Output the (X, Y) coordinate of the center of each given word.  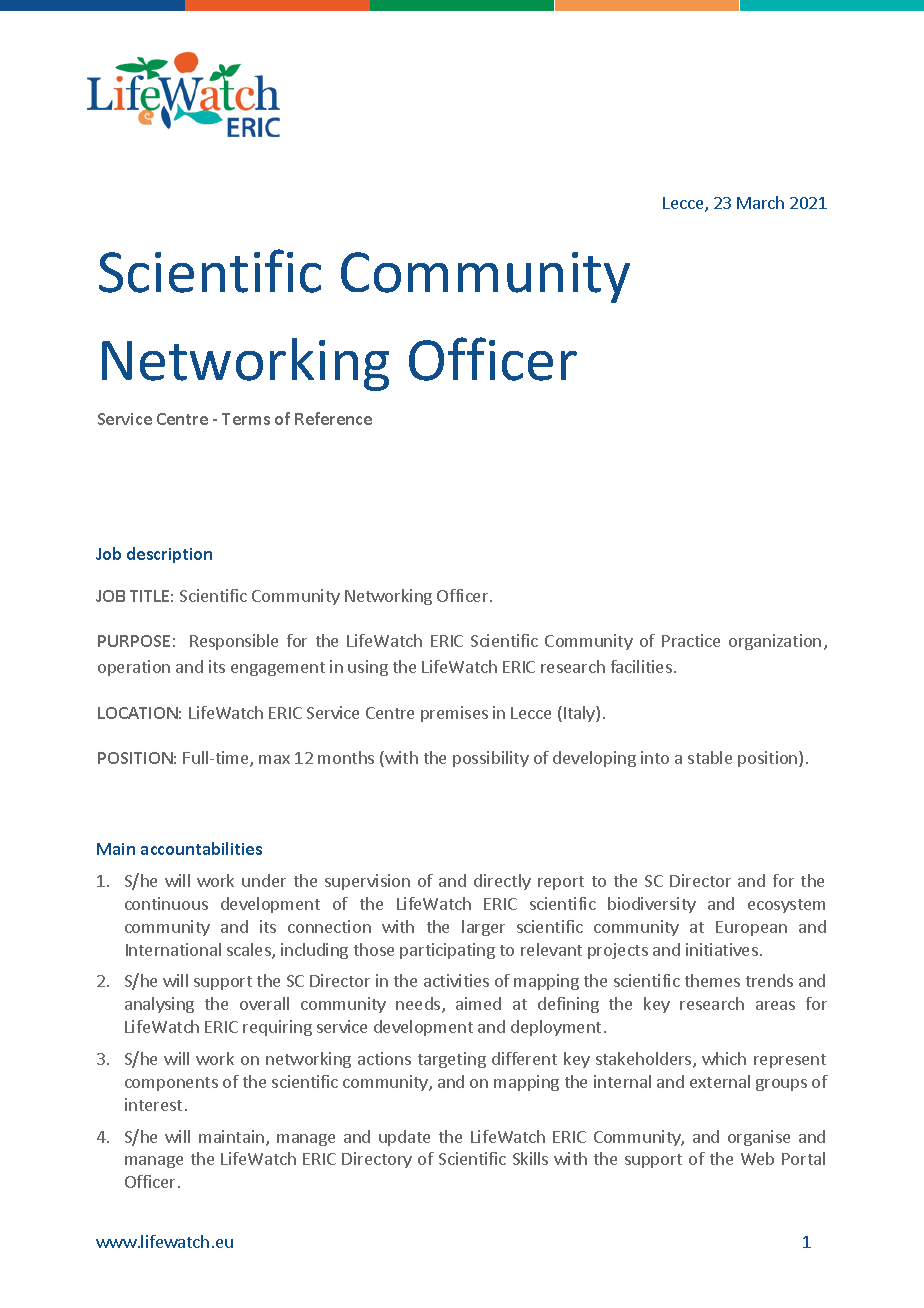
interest (153, 1104)
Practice (691, 640)
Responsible (234, 642)
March (760, 202)
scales (250, 951)
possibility (491, 759)
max (274, 759)
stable (710, 757)
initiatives (722, 949)
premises (454, 714)
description (169, 555)
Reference (333, 418)
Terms (246, 419)
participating (447, 951)
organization (775, 642)
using (368, 668)
